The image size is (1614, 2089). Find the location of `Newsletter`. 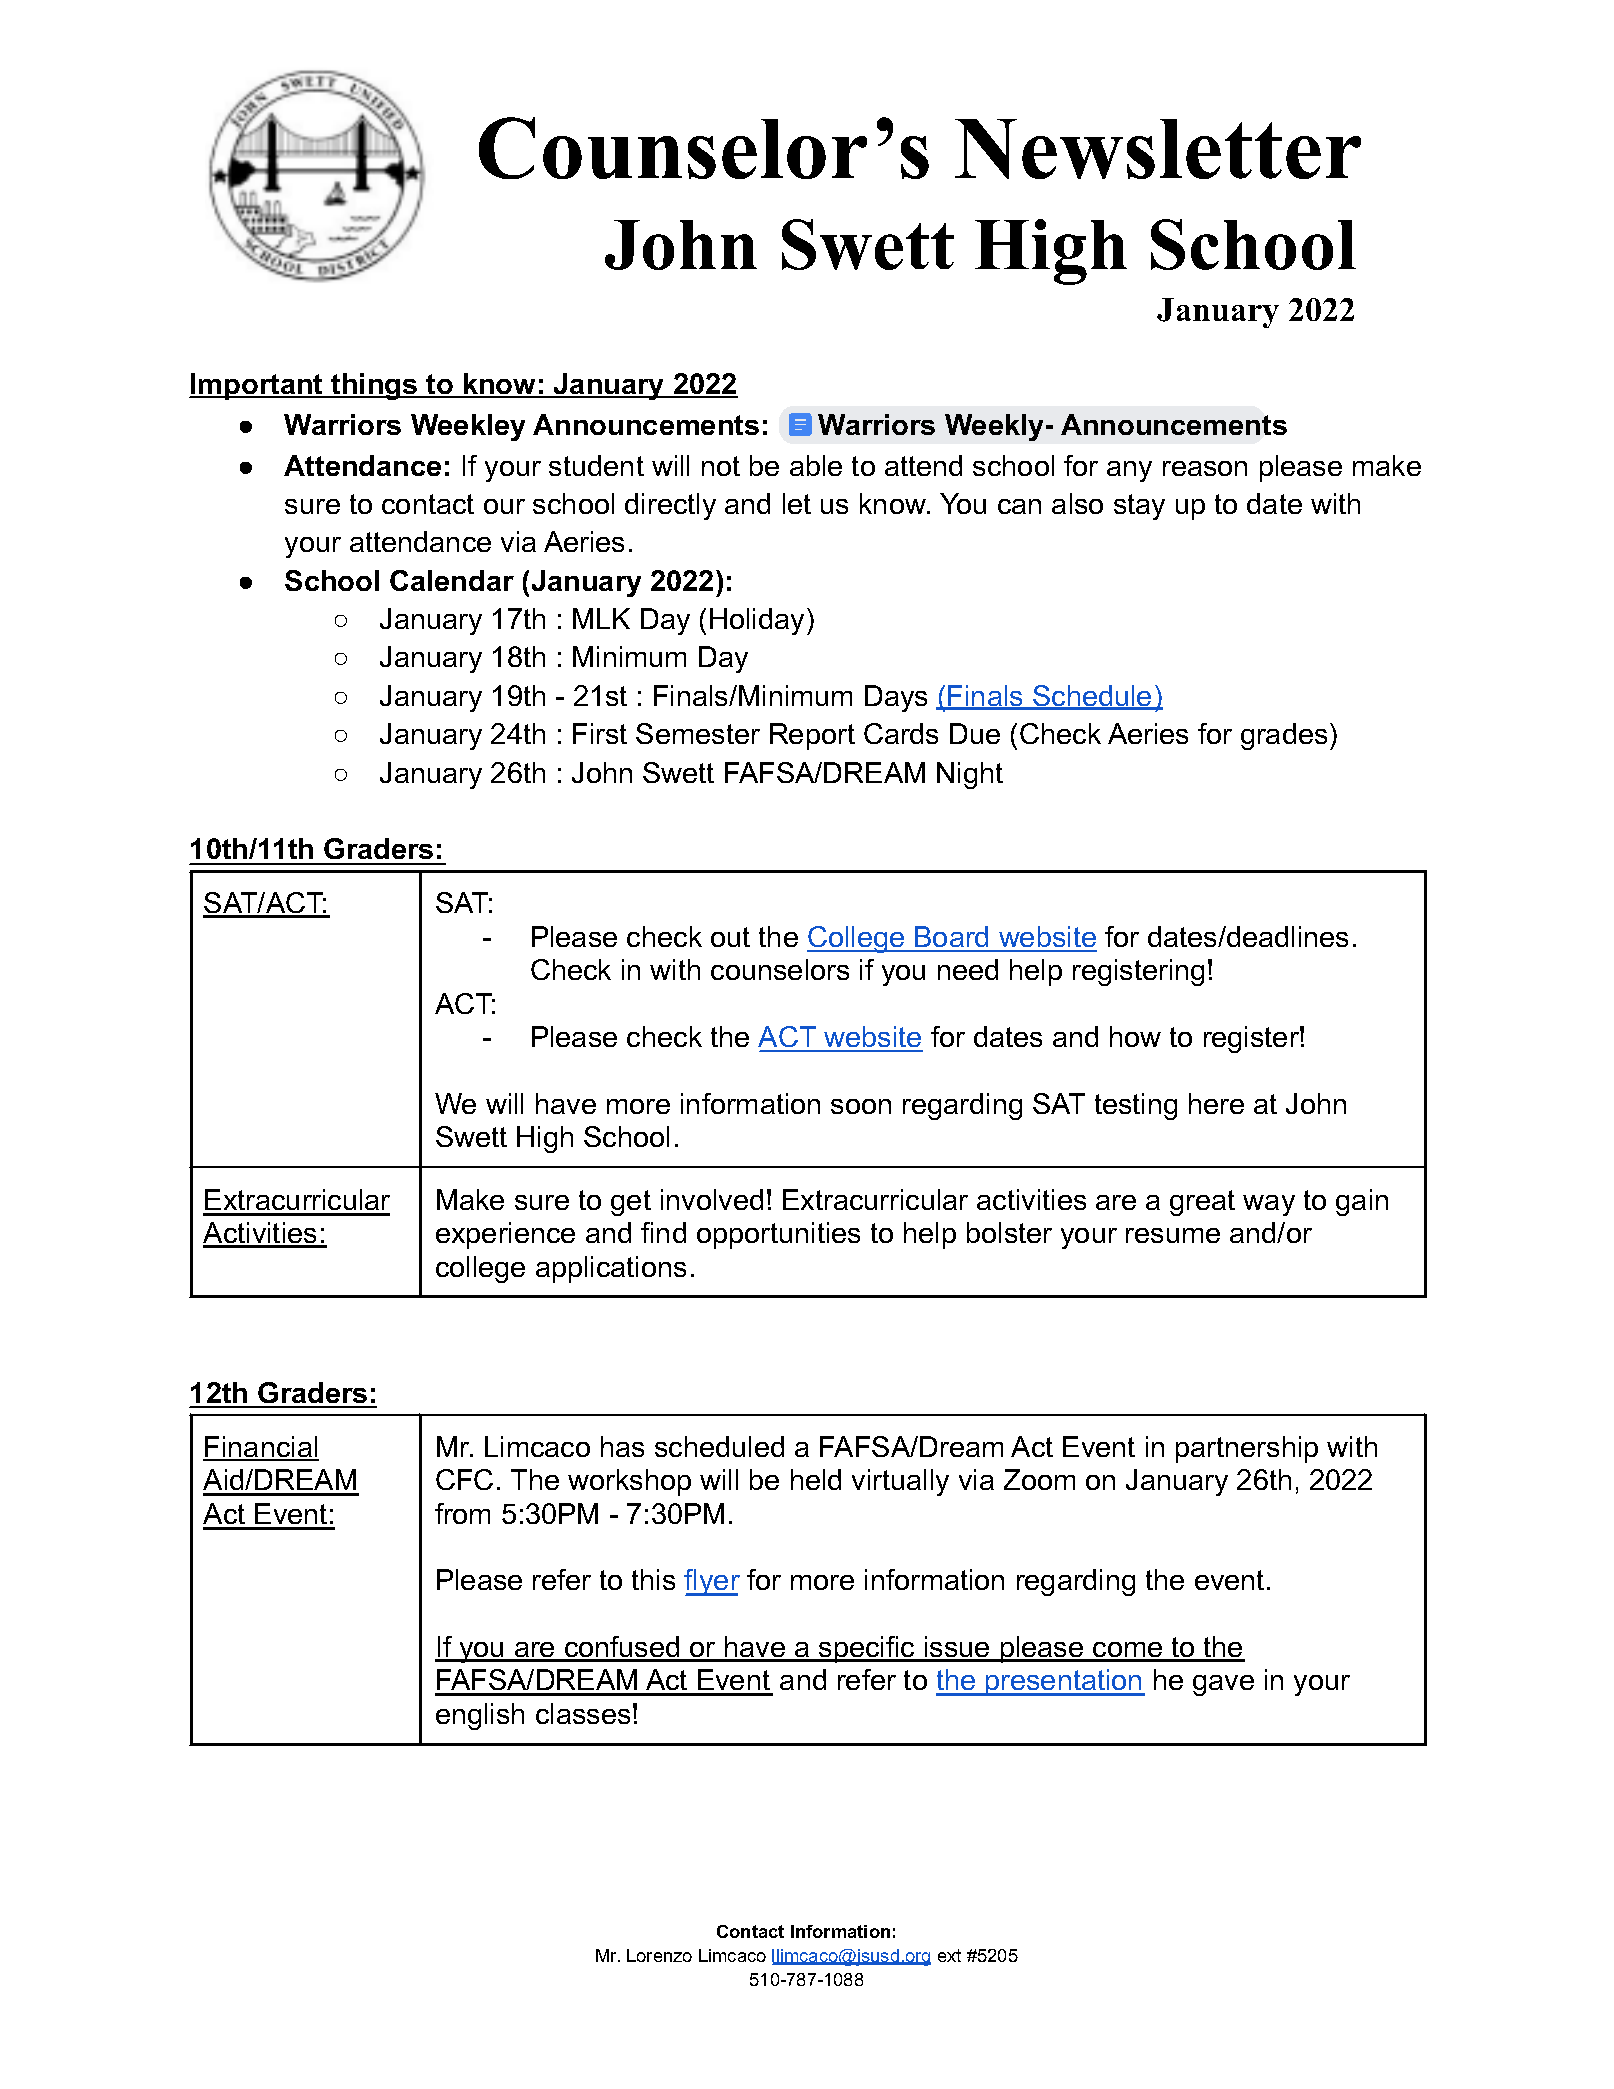

Newsletter is located at coordinates (1158, 149).
